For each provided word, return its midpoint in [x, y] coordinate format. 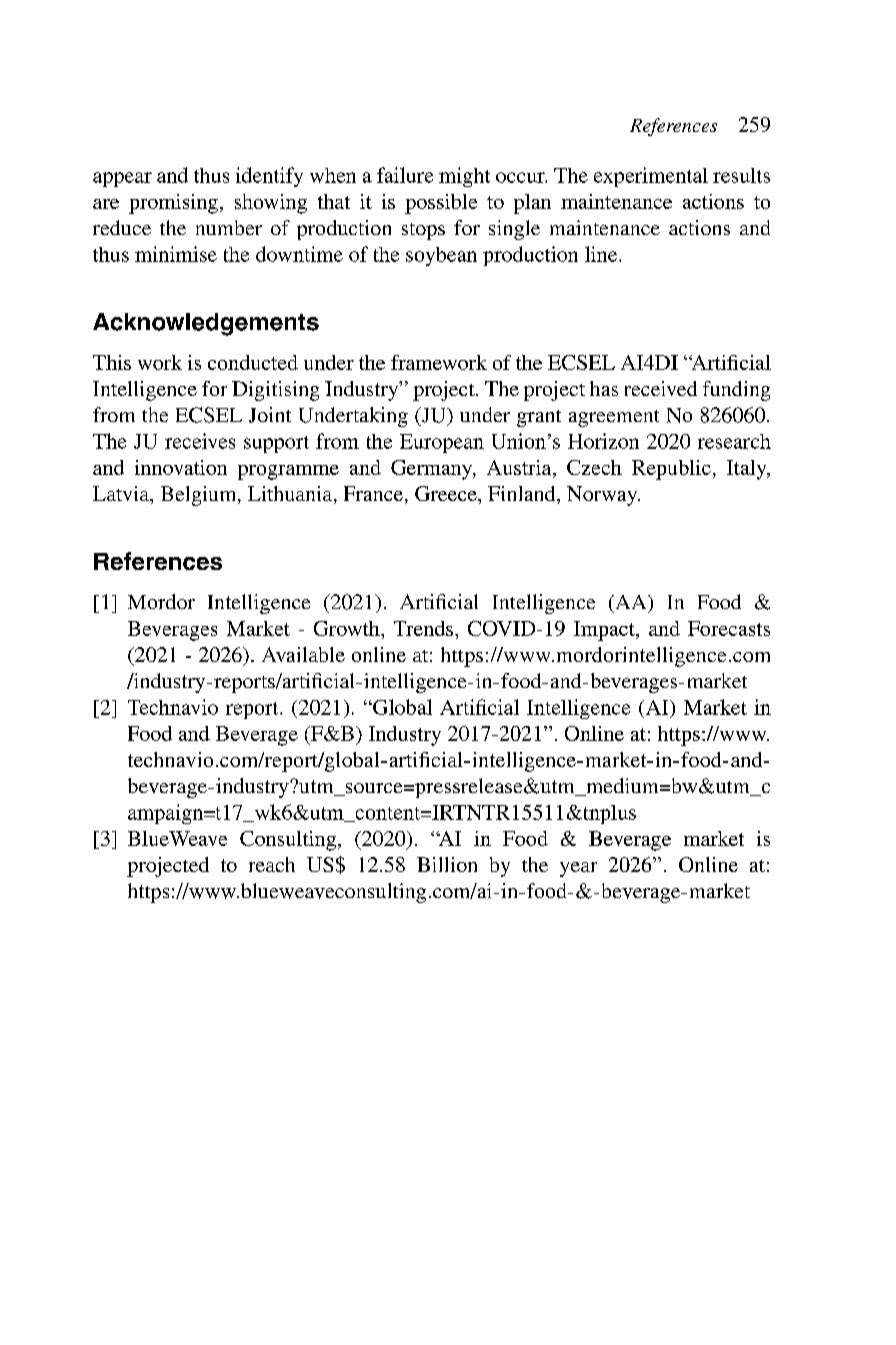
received [661, 388]
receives [200, 441]
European [442, 443]
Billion [447, 864]
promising [173, 204]
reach [272, 864]
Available [303, 654]
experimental [651, 177]
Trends [423, 628]
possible [441, 204]
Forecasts [729, 628]
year [578, 869]
